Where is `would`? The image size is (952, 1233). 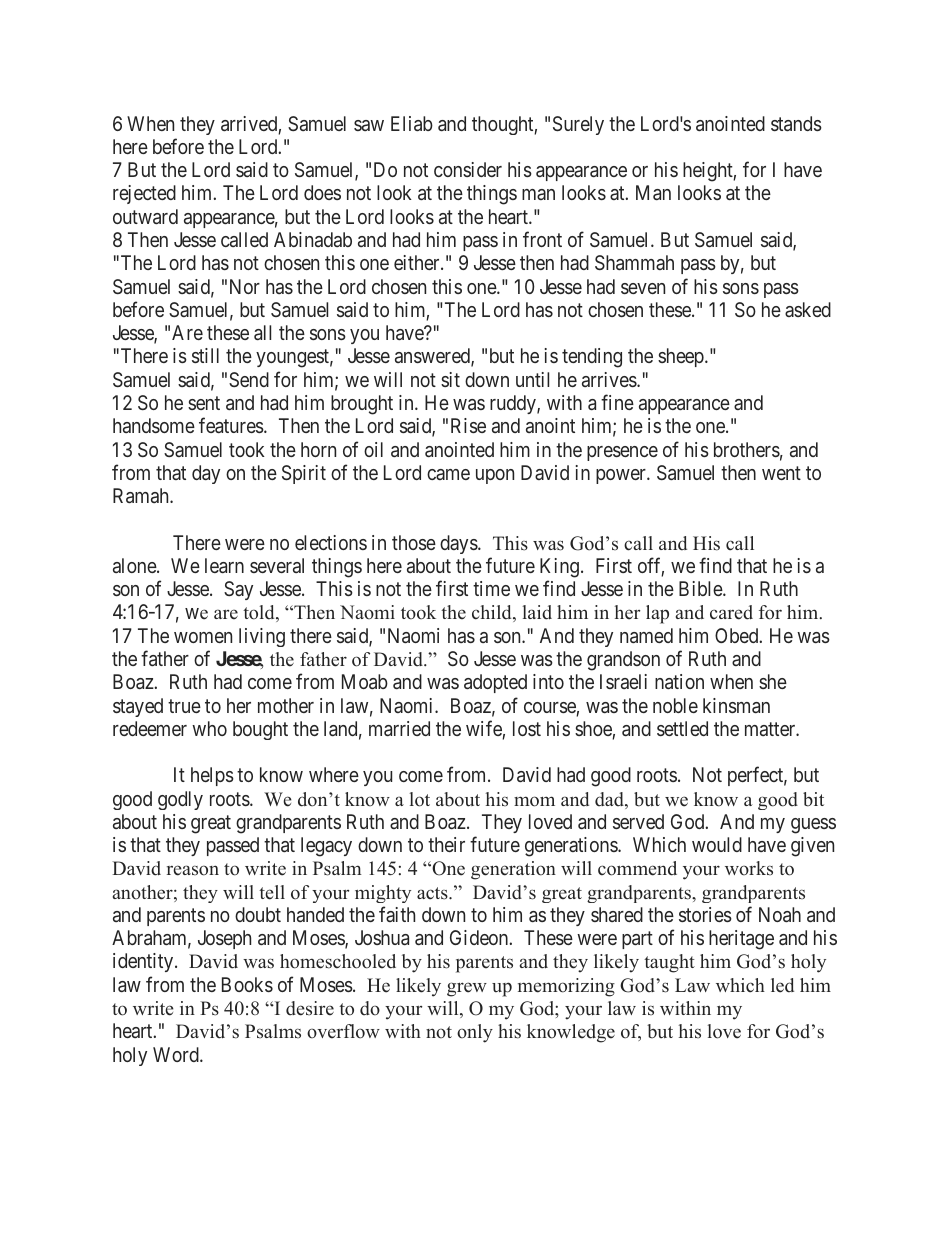 would is located at coordinates (717, 844).
